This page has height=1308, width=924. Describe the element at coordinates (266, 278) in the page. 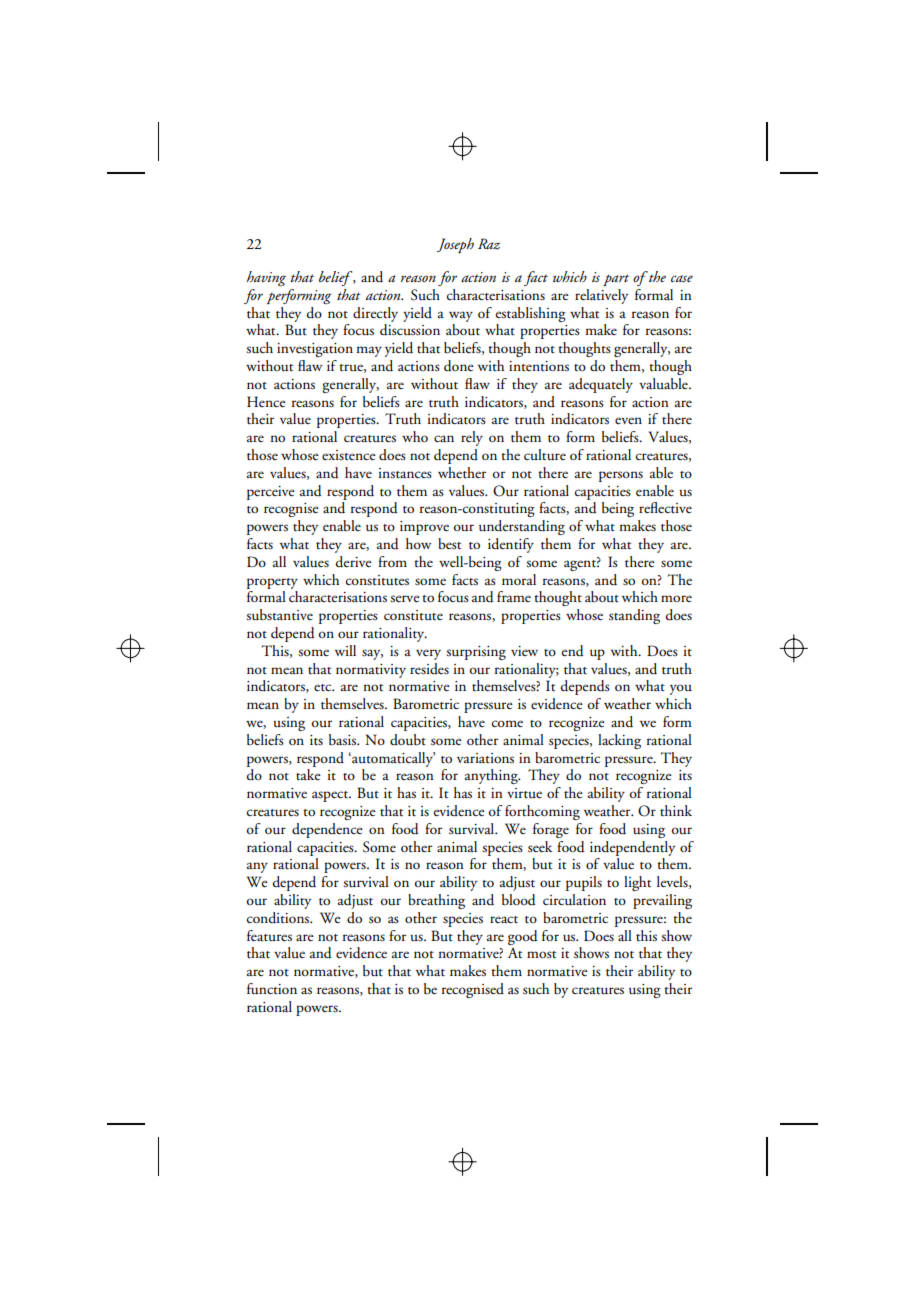

I see `having` at that location.
